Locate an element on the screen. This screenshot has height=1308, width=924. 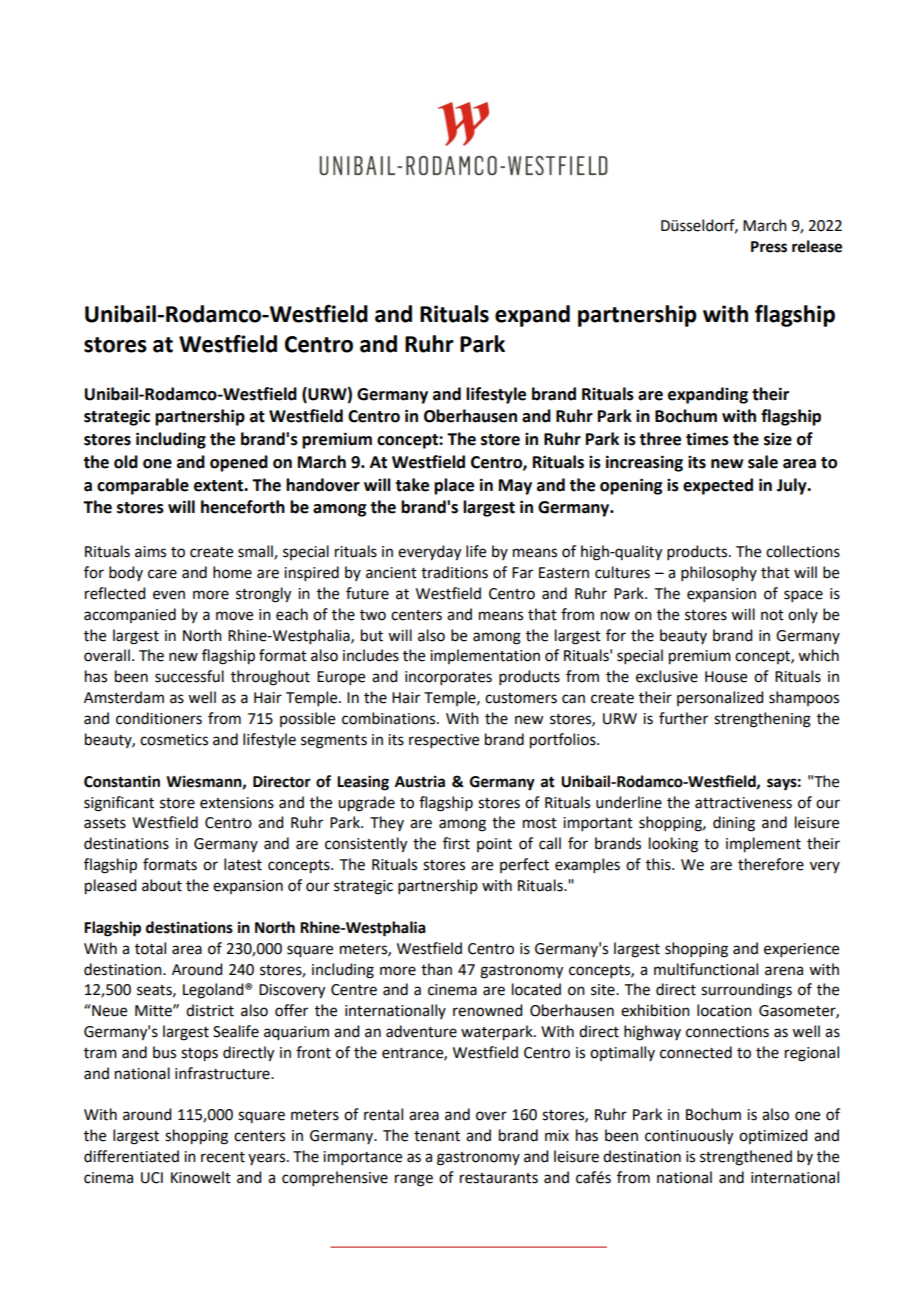
about is located at coordinates (162, 885).
